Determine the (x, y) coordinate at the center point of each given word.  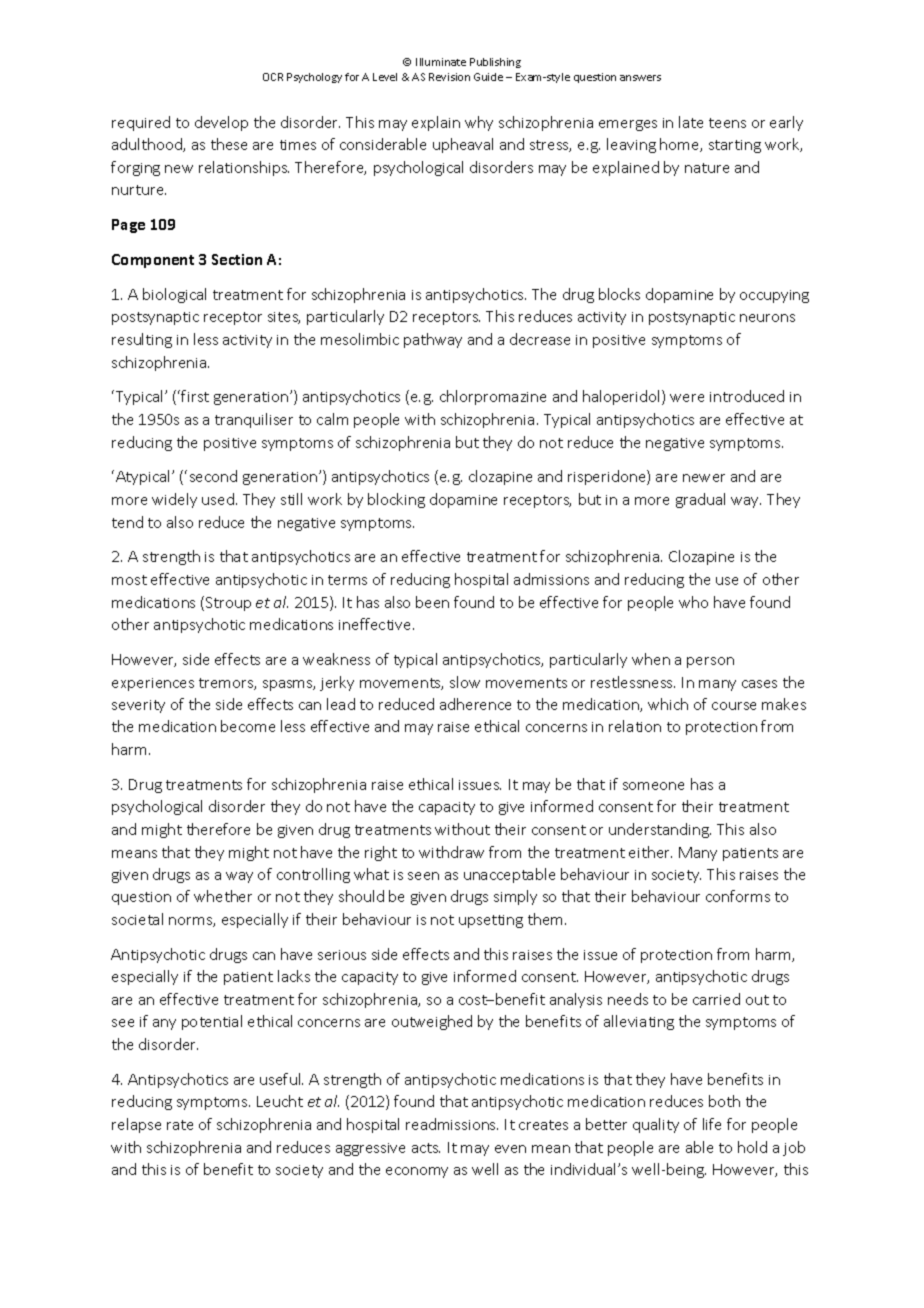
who (693, 602)
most (129, 580)
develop (221, 123)
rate (180, 1125)
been (432, 602)
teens (727, 123)
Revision (449, 77)
